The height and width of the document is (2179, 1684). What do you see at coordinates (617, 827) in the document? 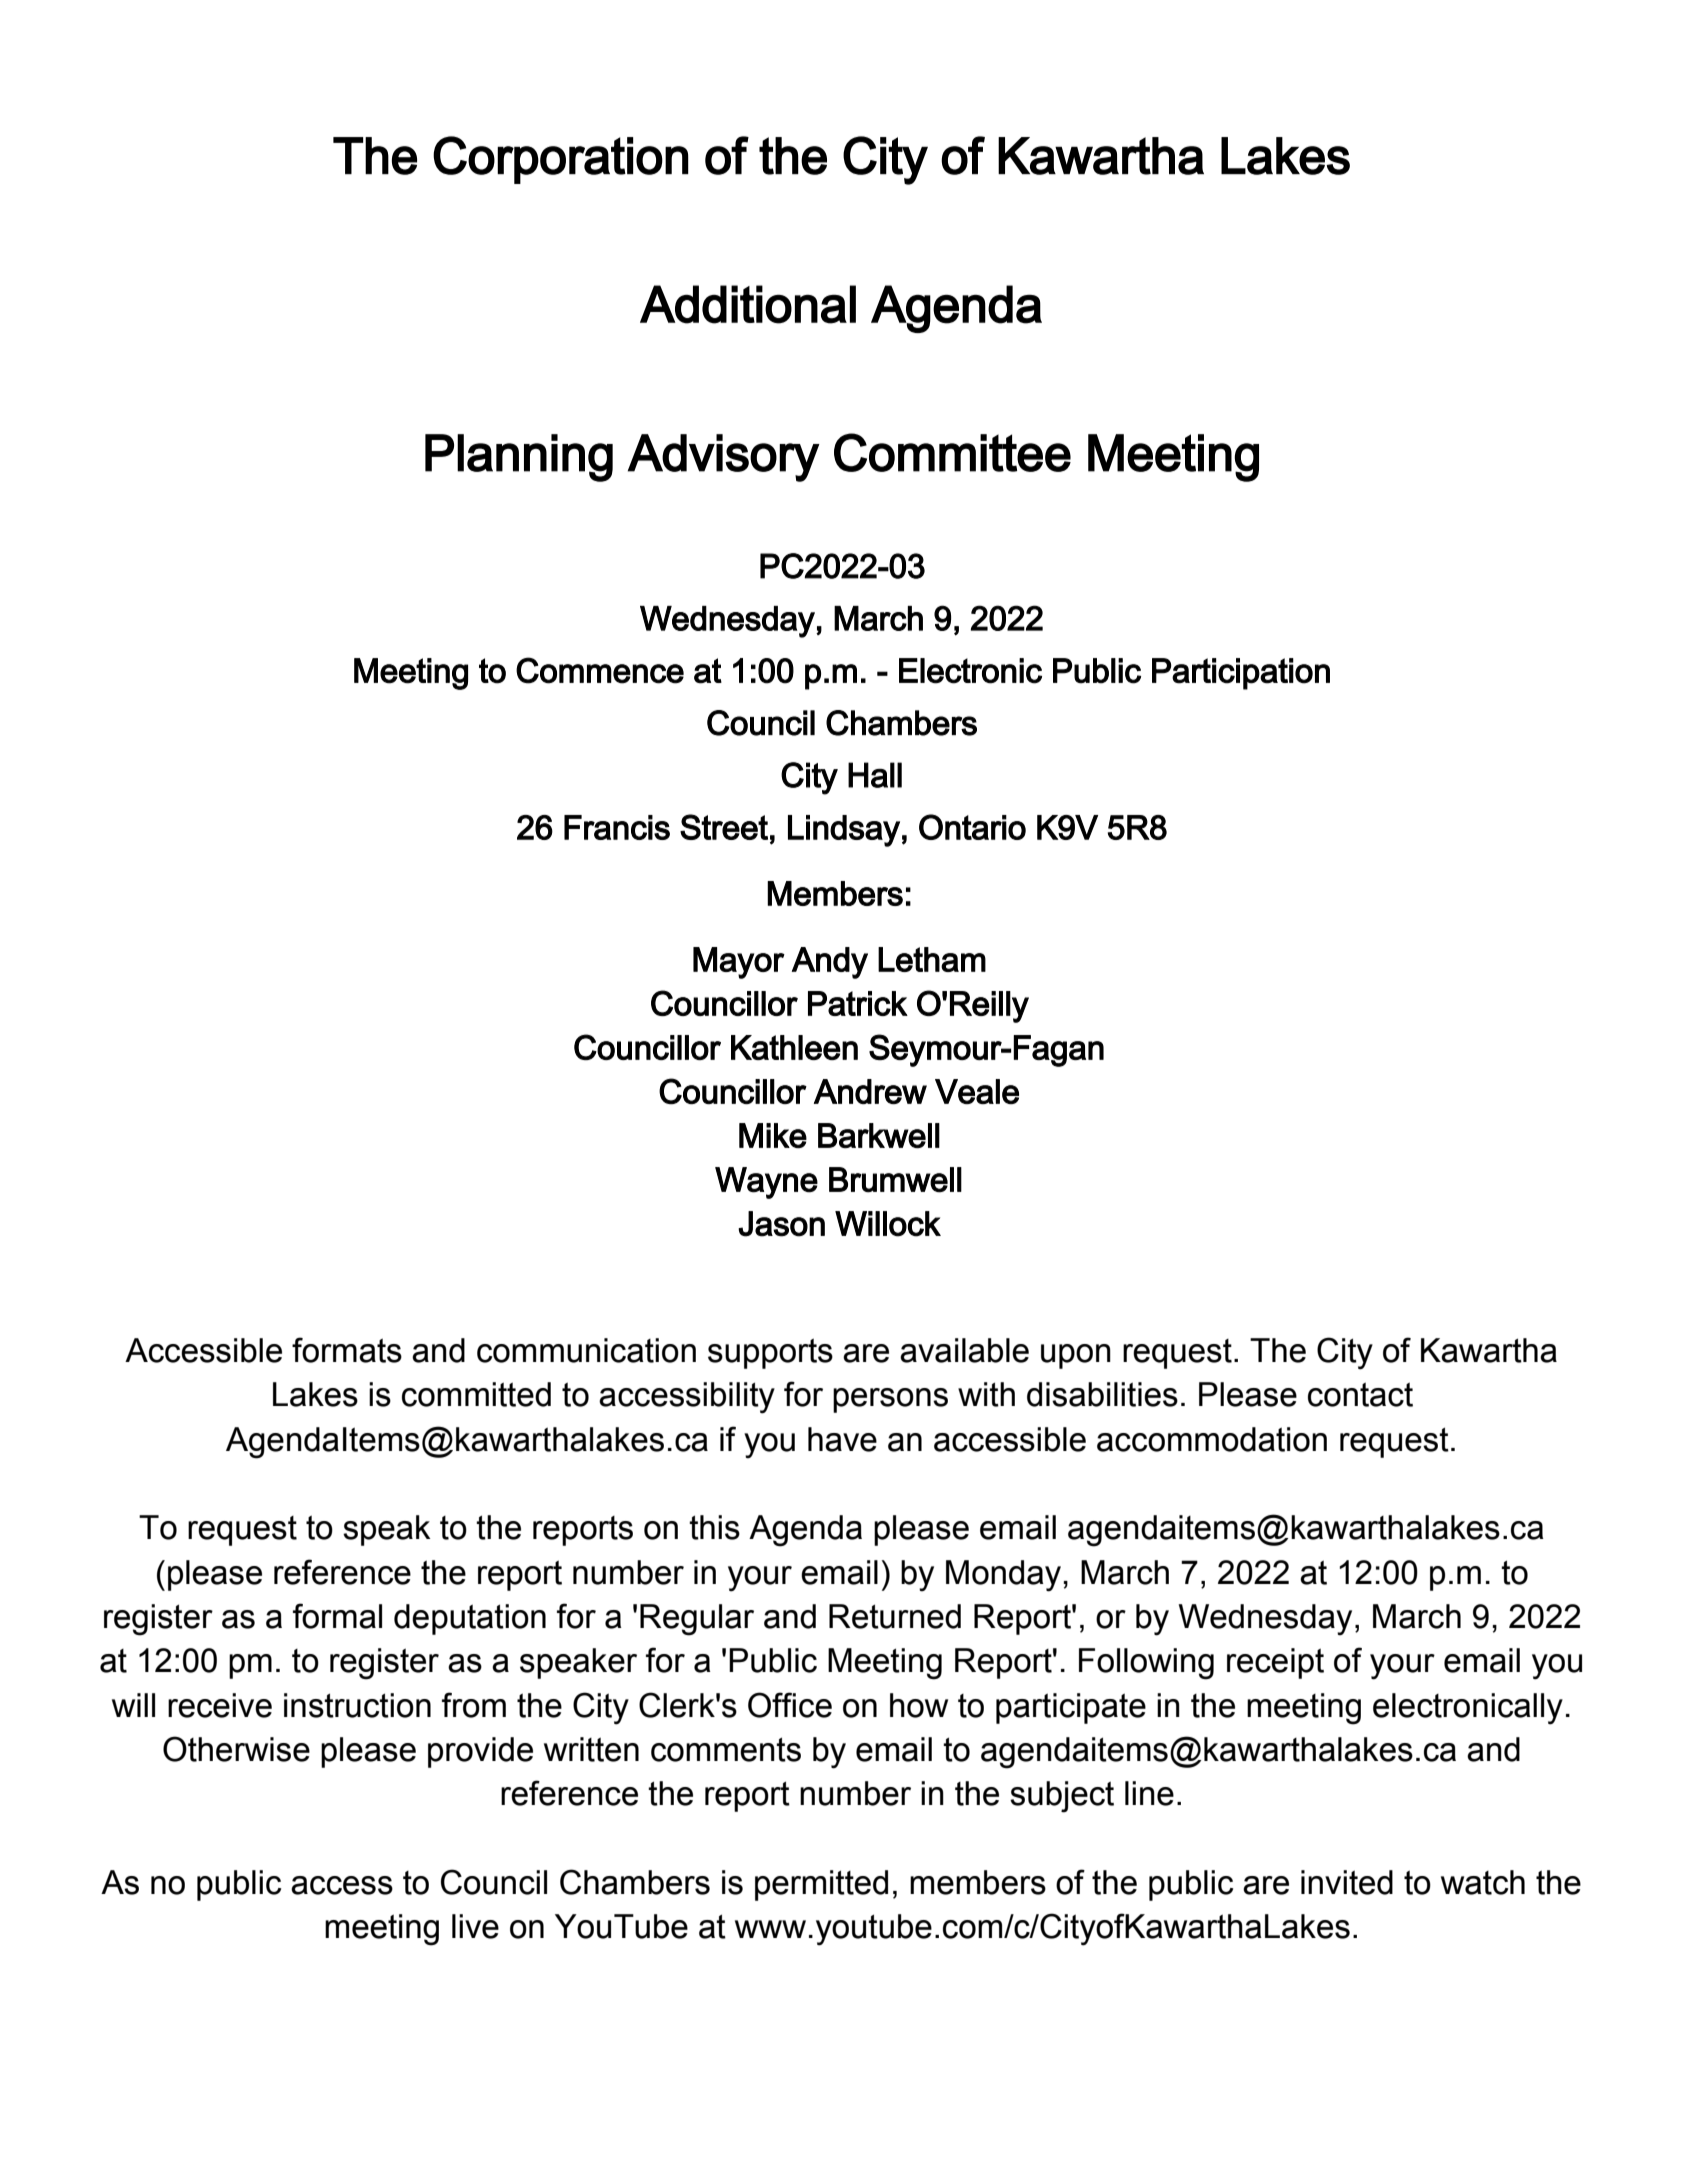
I see `Francis` at bounding box center [617, 827].
